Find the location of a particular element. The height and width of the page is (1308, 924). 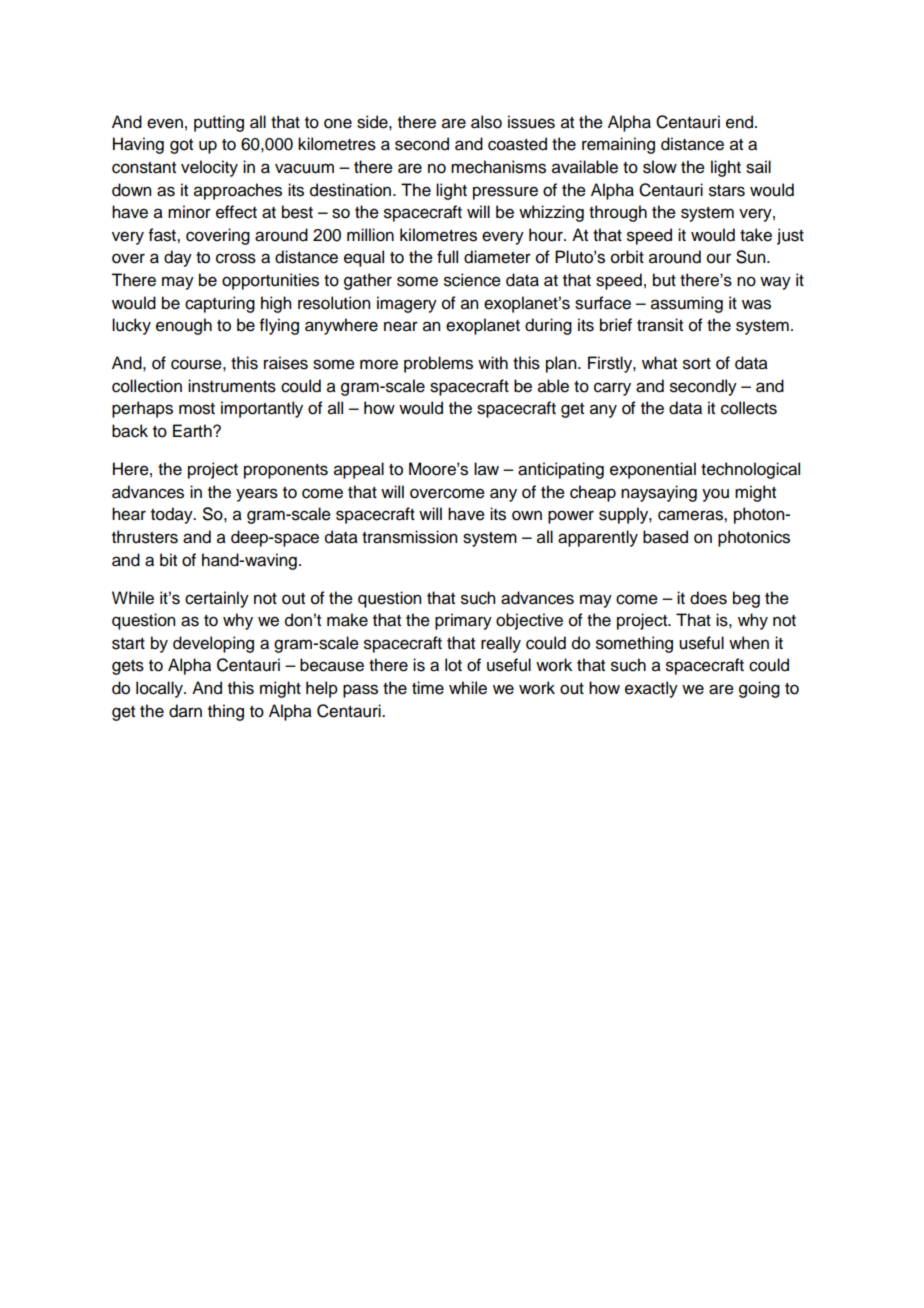

got is located at coordinates (181, 146).
